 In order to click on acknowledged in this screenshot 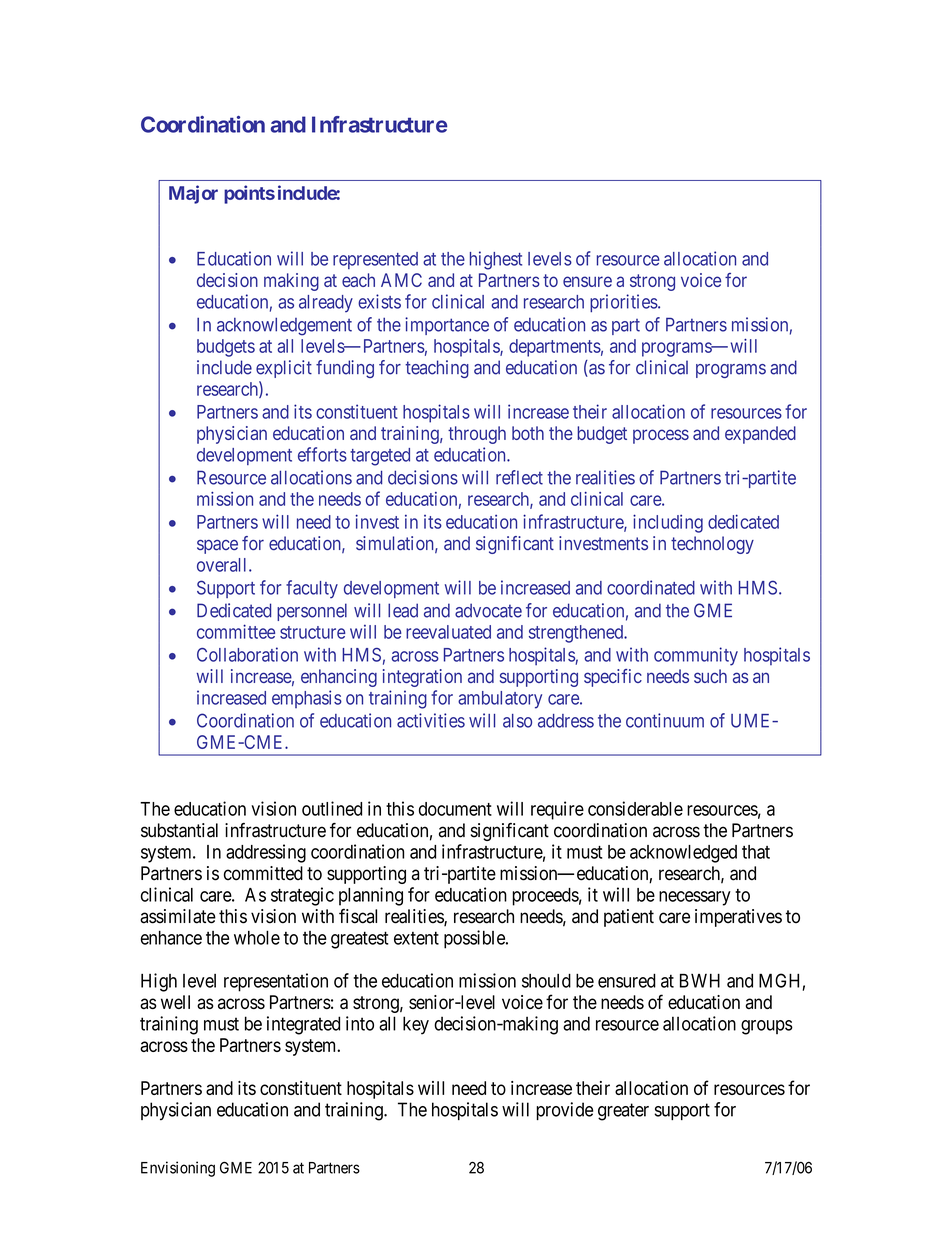, I will do `click(683, 854)`.
